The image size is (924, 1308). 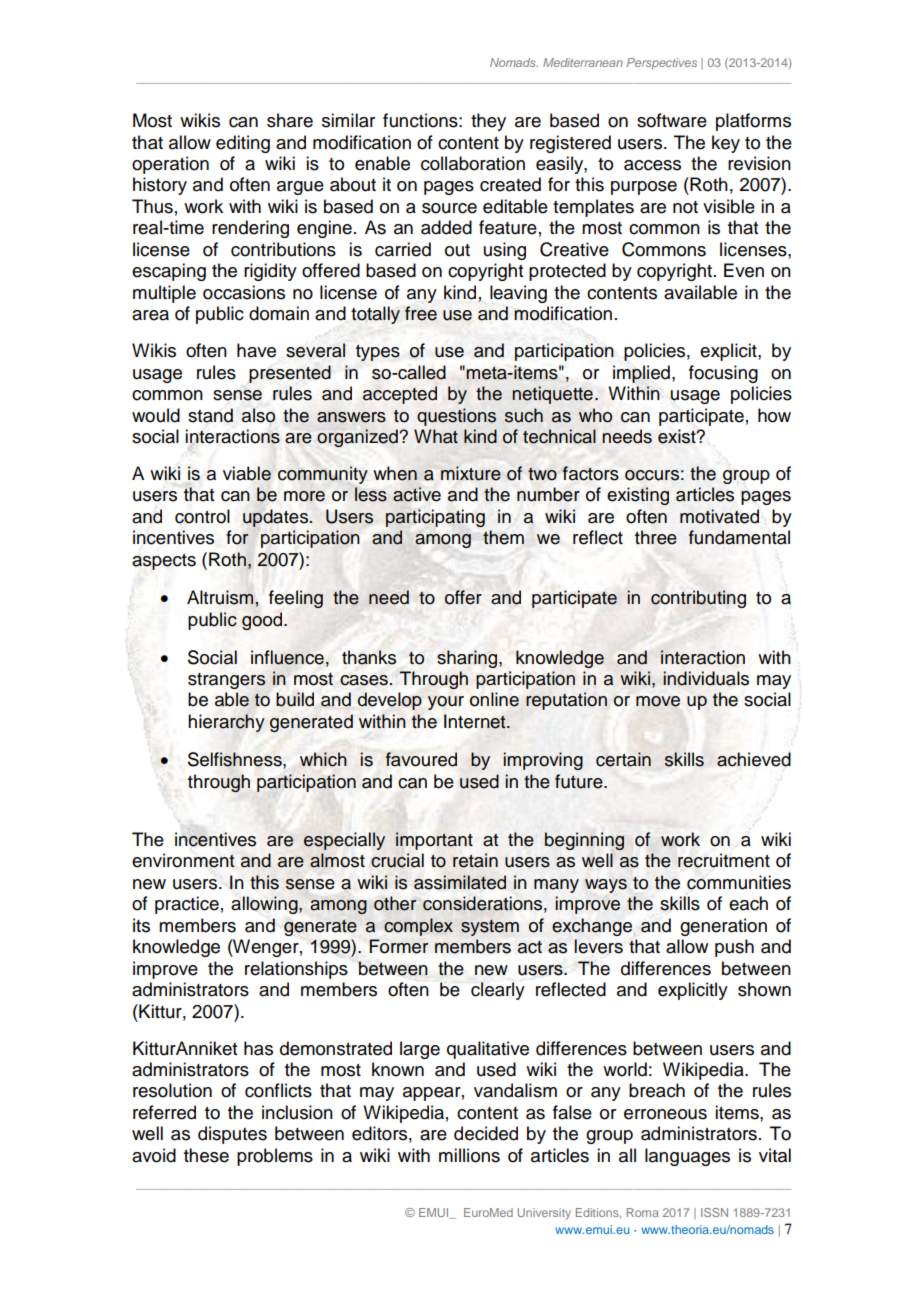 I want to click on mixture, so click(x=471, y=473).
